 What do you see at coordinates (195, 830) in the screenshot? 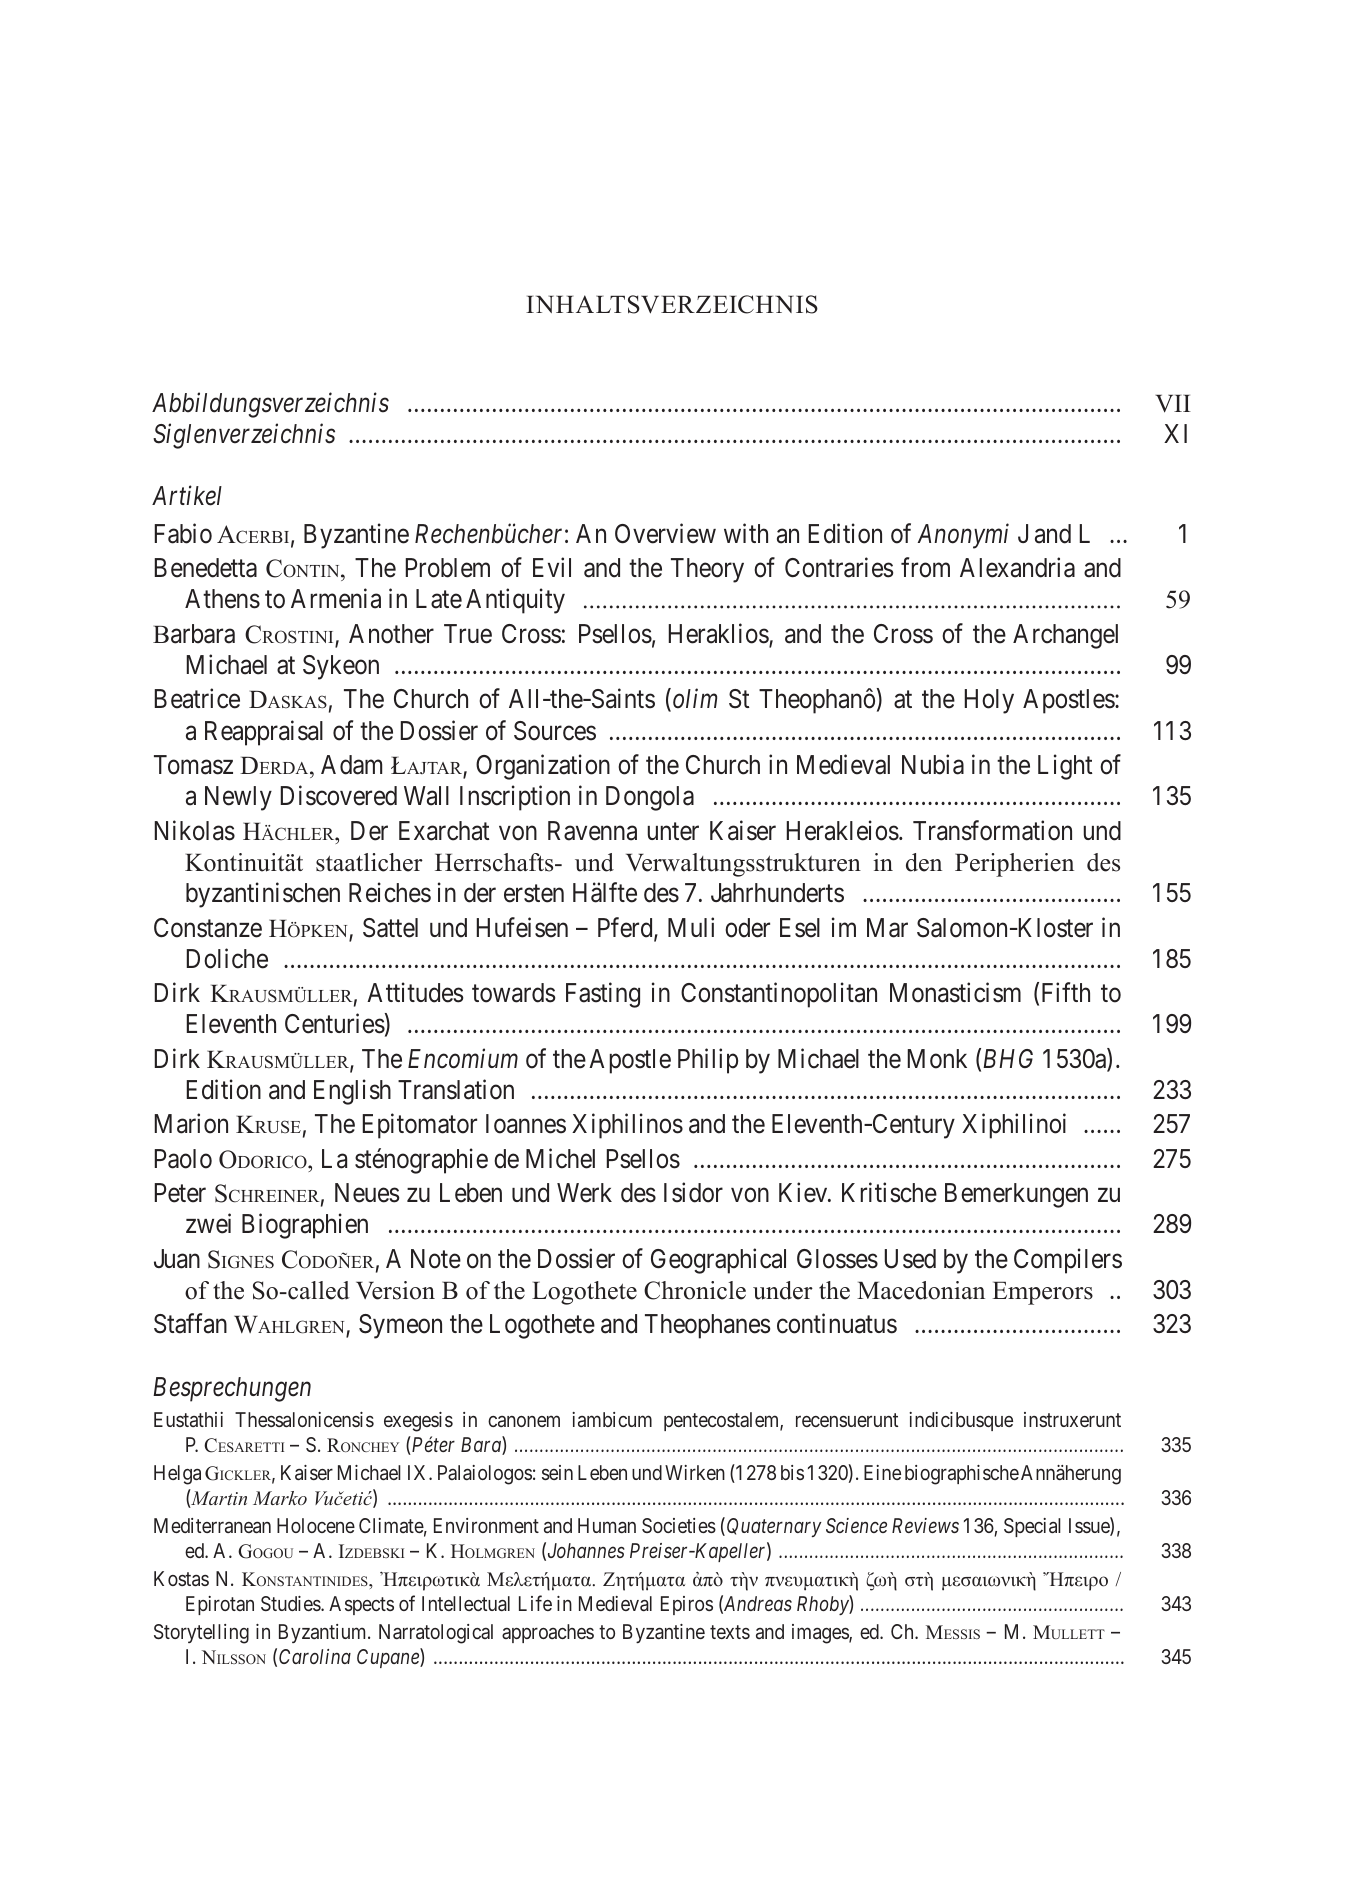
I see `Nikolas` at bounding box center [195, 830].
